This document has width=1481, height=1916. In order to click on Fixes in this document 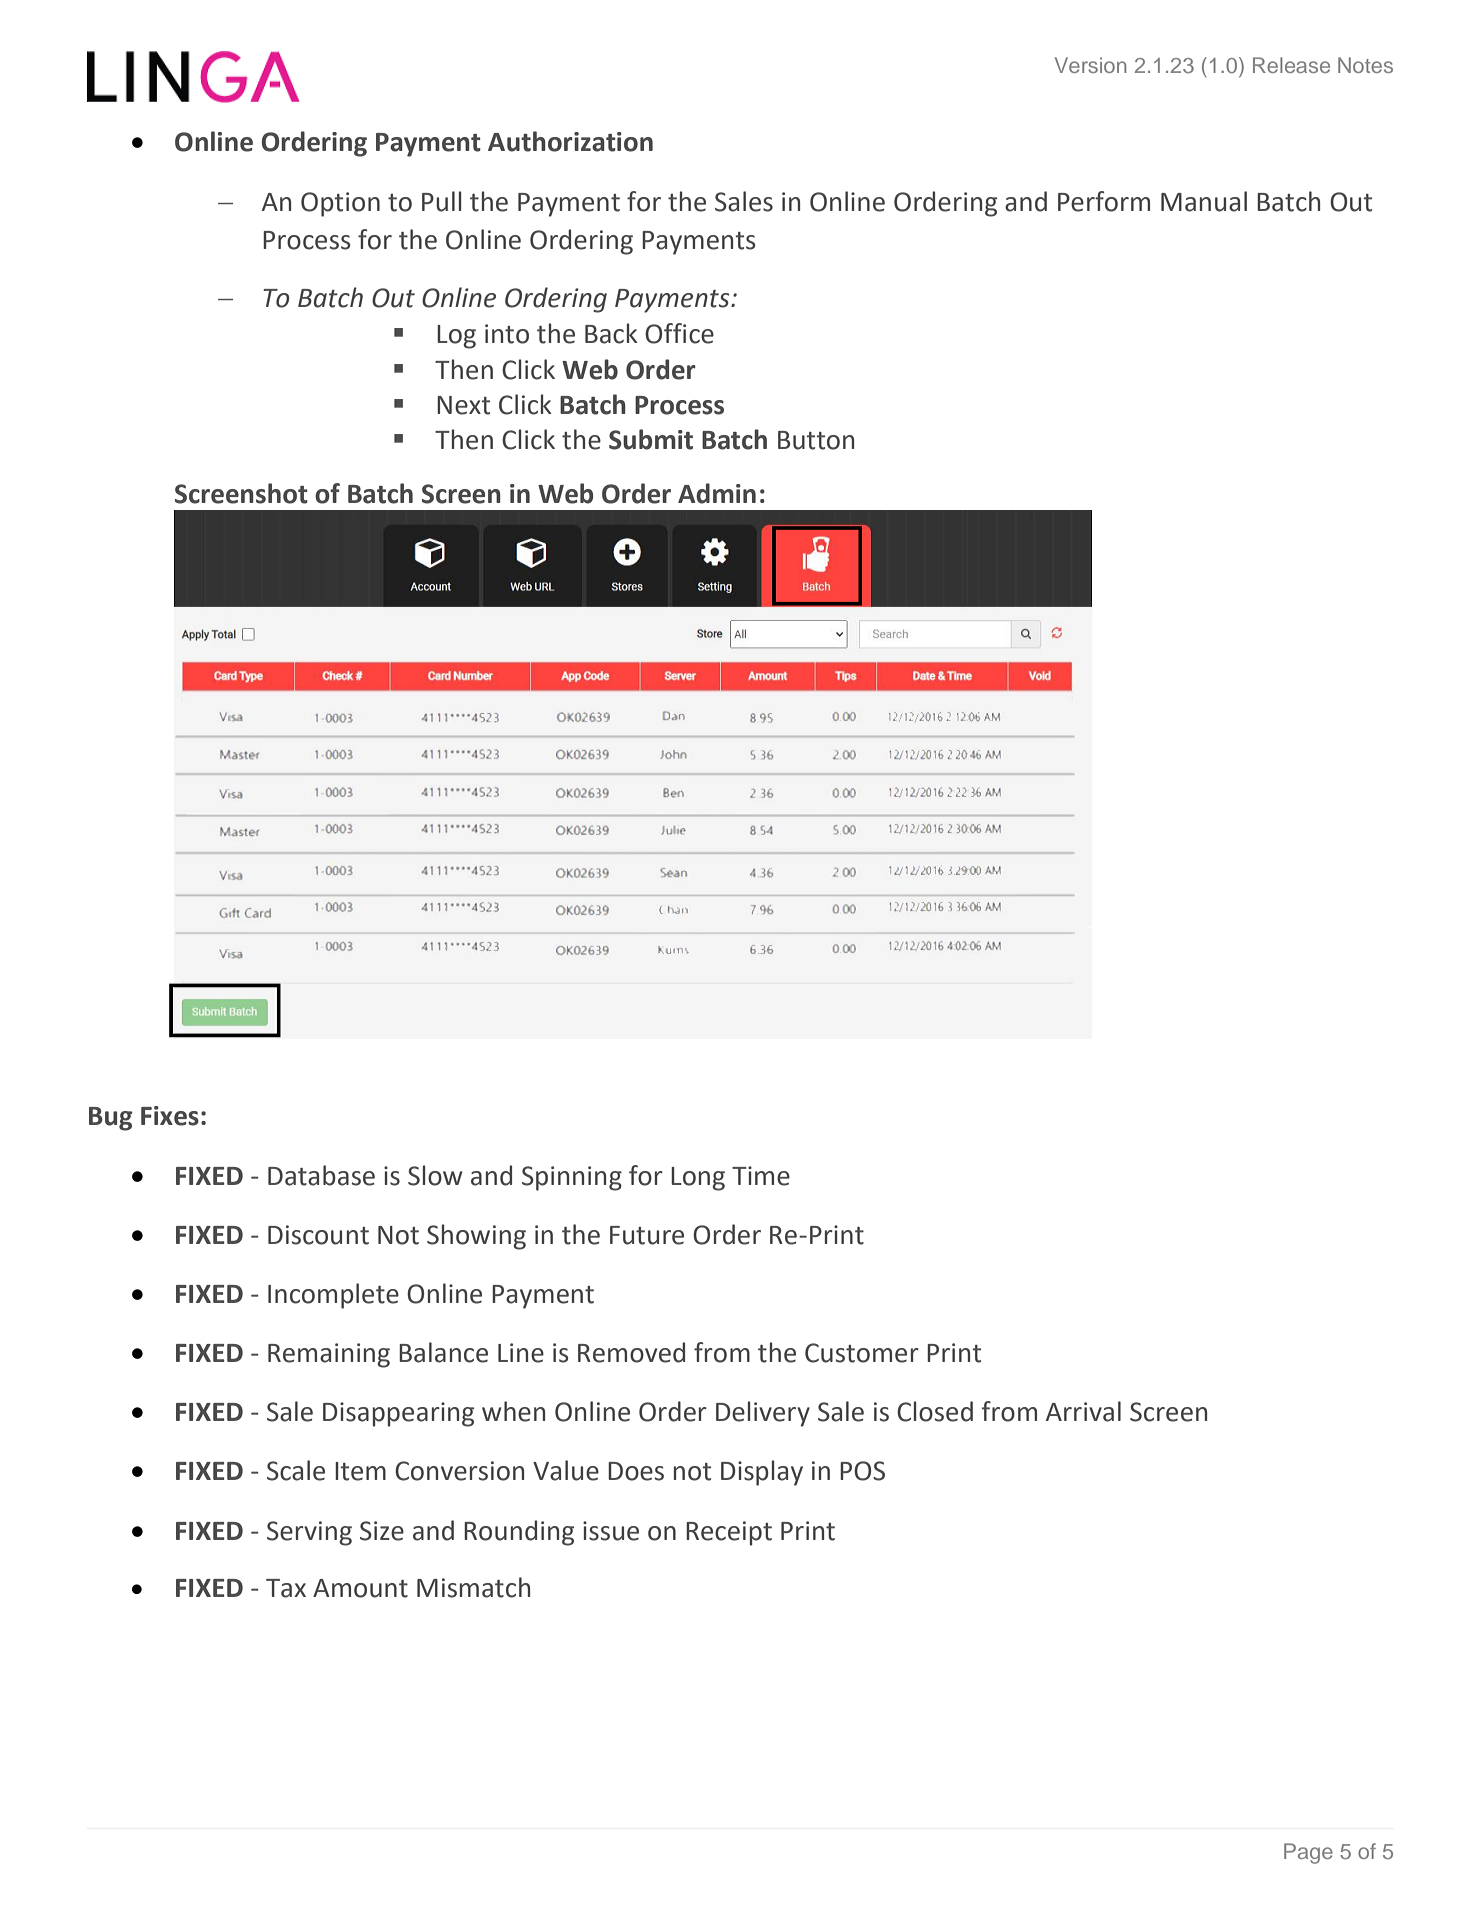, I will do `click(170, 1116)`.
